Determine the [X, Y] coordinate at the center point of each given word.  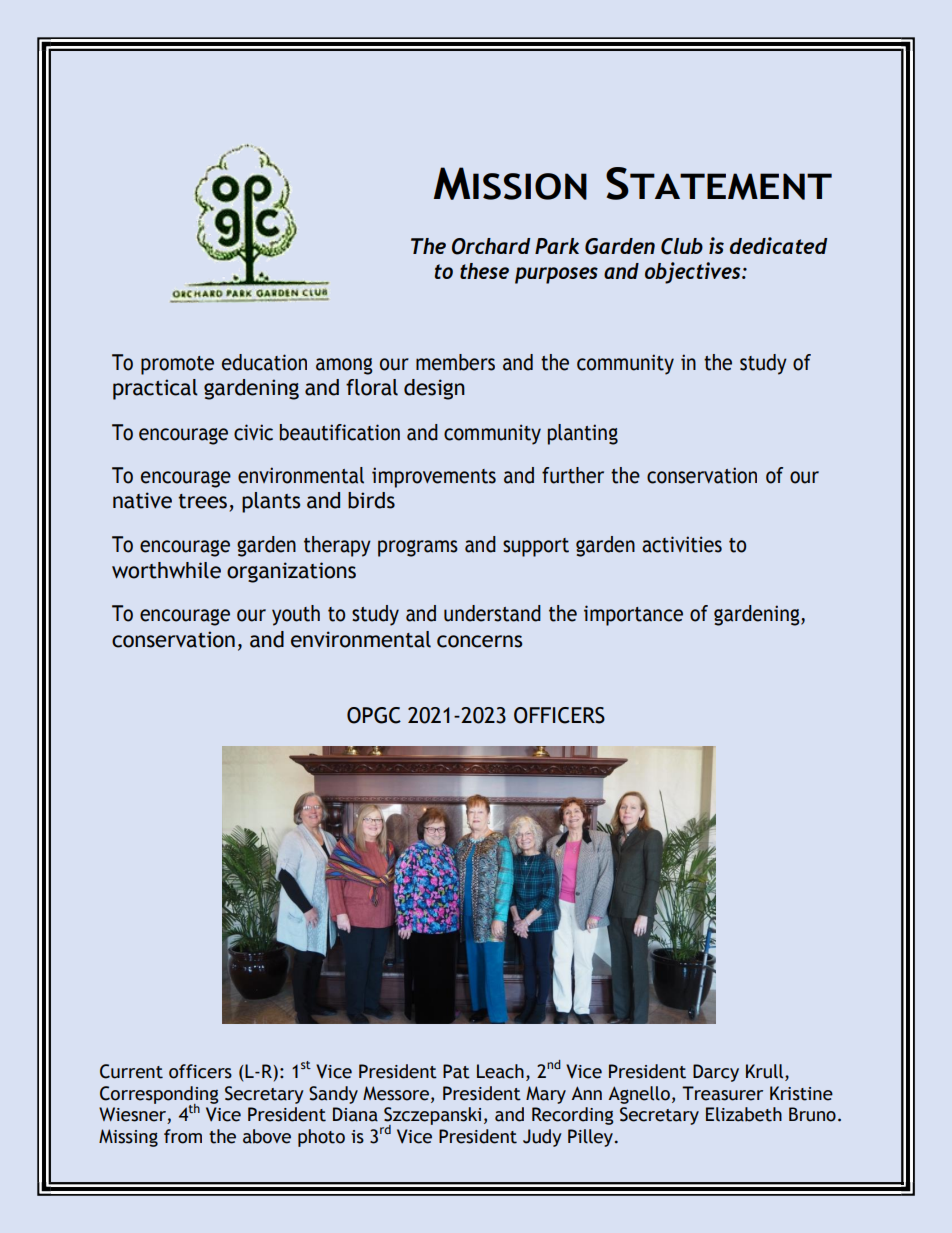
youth [296, 615]
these [484, 271]
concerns [479, 641]
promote [177, 365]
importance [633, 615]
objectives [694, 273]
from [183, 1136]
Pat [456, 1071]
